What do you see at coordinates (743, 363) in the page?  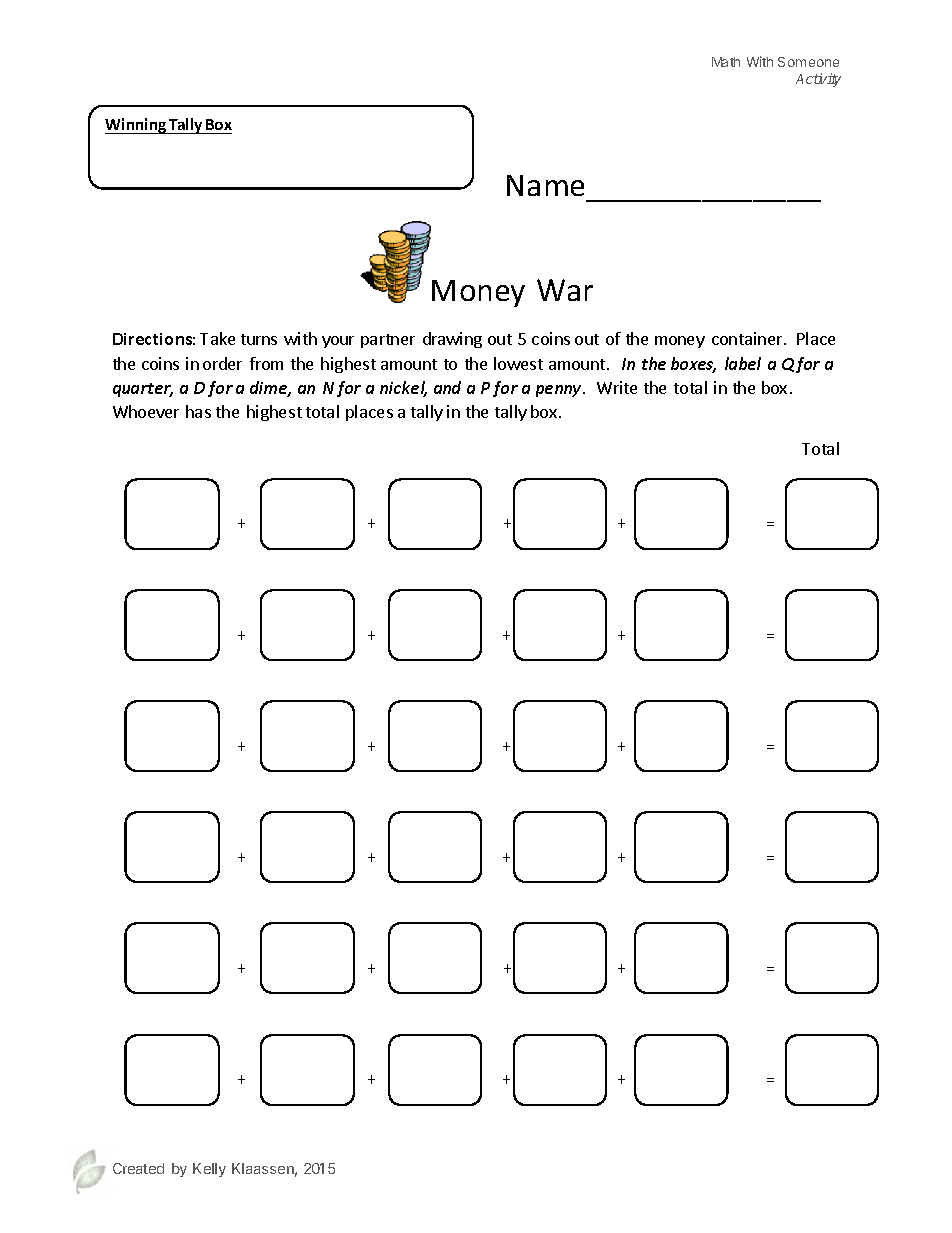 I see `label` at bounding box center [743, 363].
